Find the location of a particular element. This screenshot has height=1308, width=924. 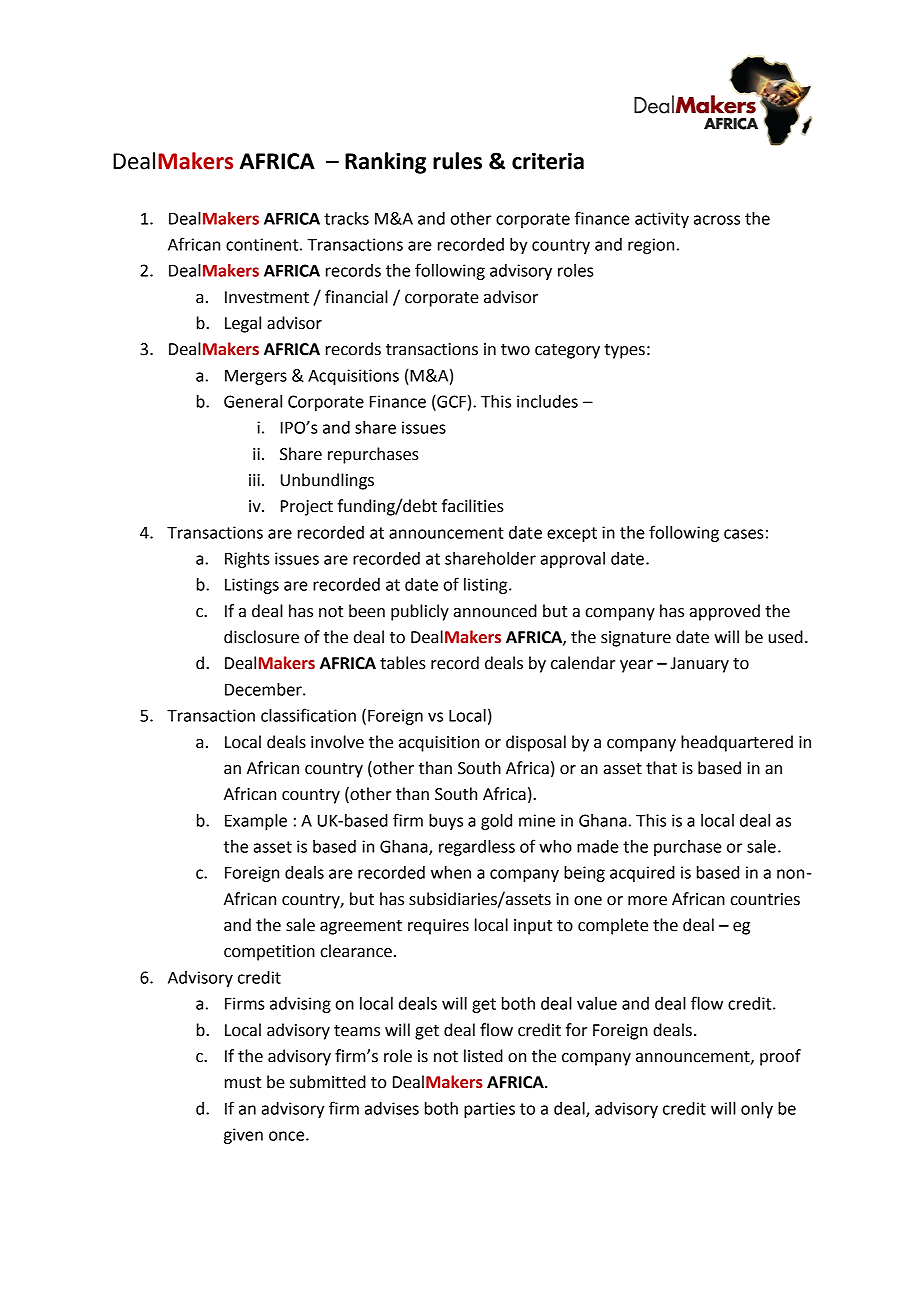

disclosure is located at coordinates (261, 637).
